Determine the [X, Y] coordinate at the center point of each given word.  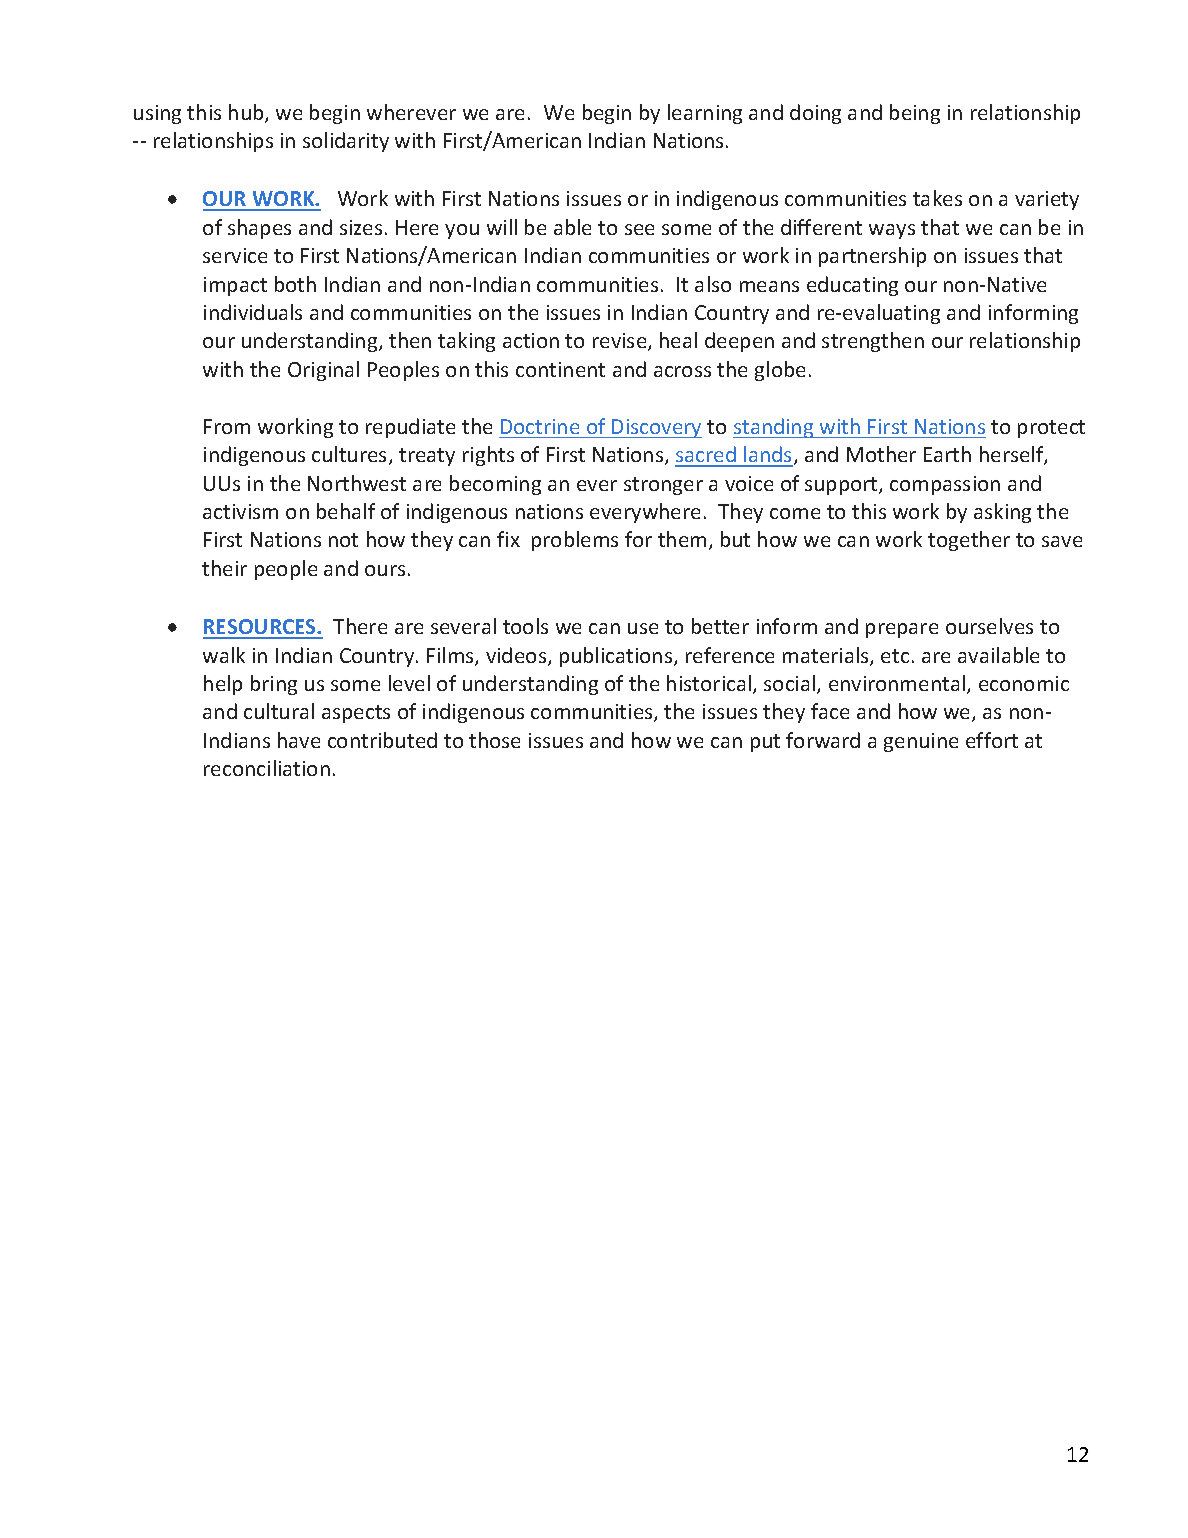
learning [705, 114]
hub [247, 113]
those [494, 740]
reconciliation [267, 768]
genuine [921, 742]
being [915, 114]
